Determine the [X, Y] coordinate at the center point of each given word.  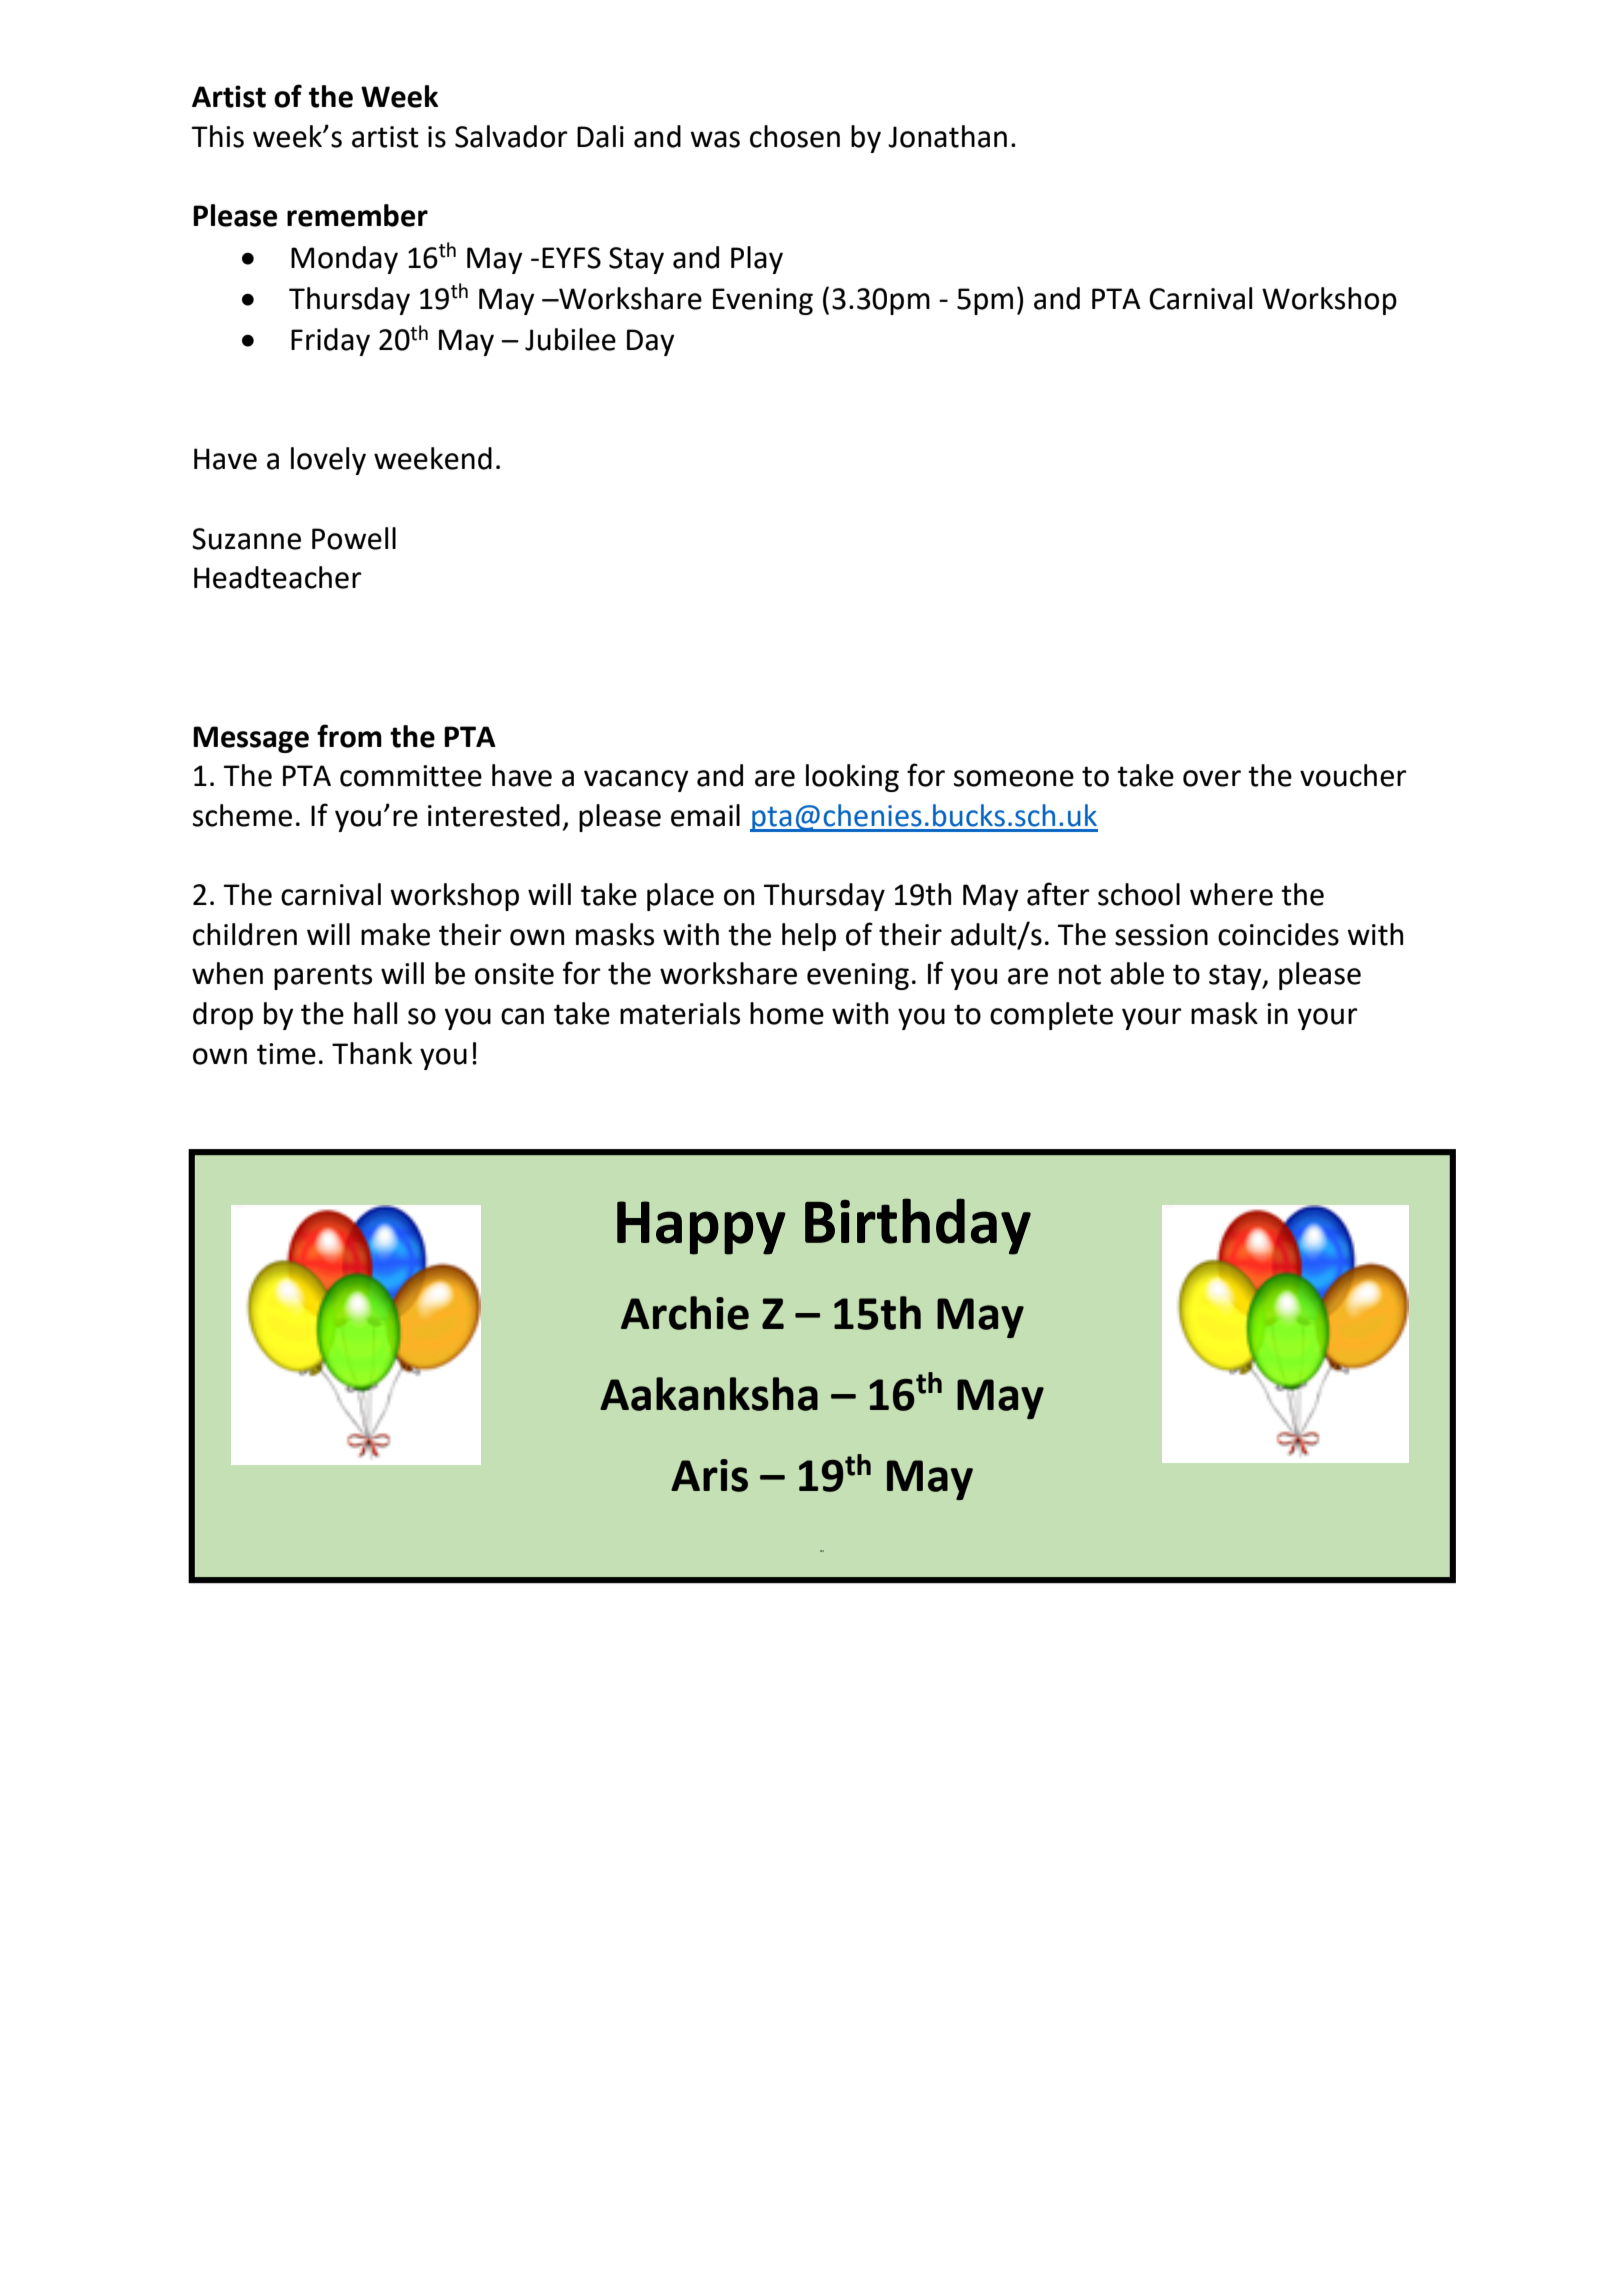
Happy [701, 1228]
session [1161, 935]
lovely [328, 461]
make [395, 934]
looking [852, 778]
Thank [372, 1053]
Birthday [918, 1226]
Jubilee [570, 339]
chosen [795, 136]
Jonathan [947, 136]
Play [757, 260]
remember [357, 215]
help [809, 937]
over [1212, 778]
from [349, 736]
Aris [709, 1475]
